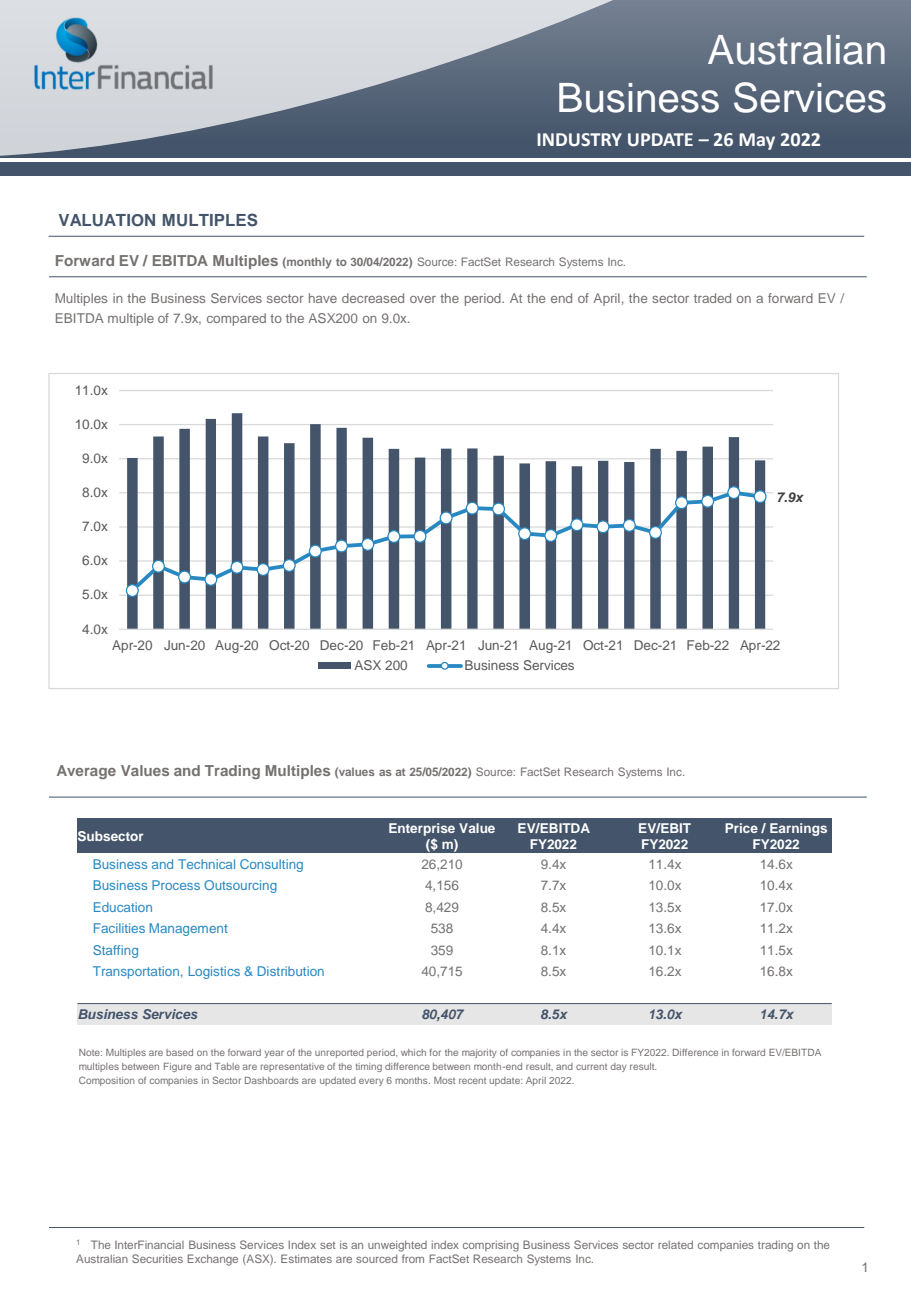  What do you see at coordinates (107, 220) in the page?
I see `VALUATION` at bounding box center [107, 220].
